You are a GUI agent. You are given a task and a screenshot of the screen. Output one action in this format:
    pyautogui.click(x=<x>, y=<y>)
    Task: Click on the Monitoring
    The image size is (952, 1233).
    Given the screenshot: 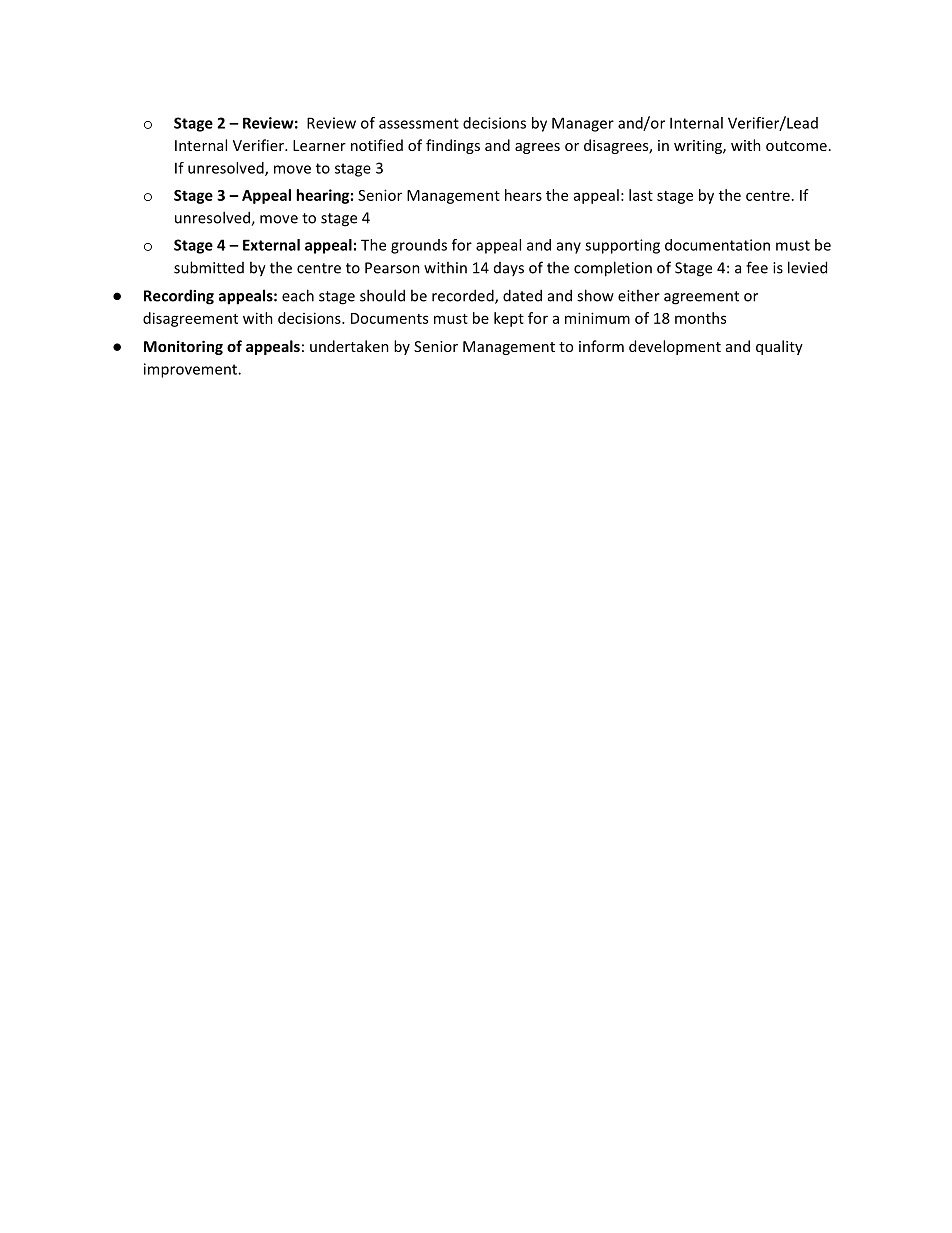 What is the action you would take?
    pyautogui.click(x=183, y=347)
